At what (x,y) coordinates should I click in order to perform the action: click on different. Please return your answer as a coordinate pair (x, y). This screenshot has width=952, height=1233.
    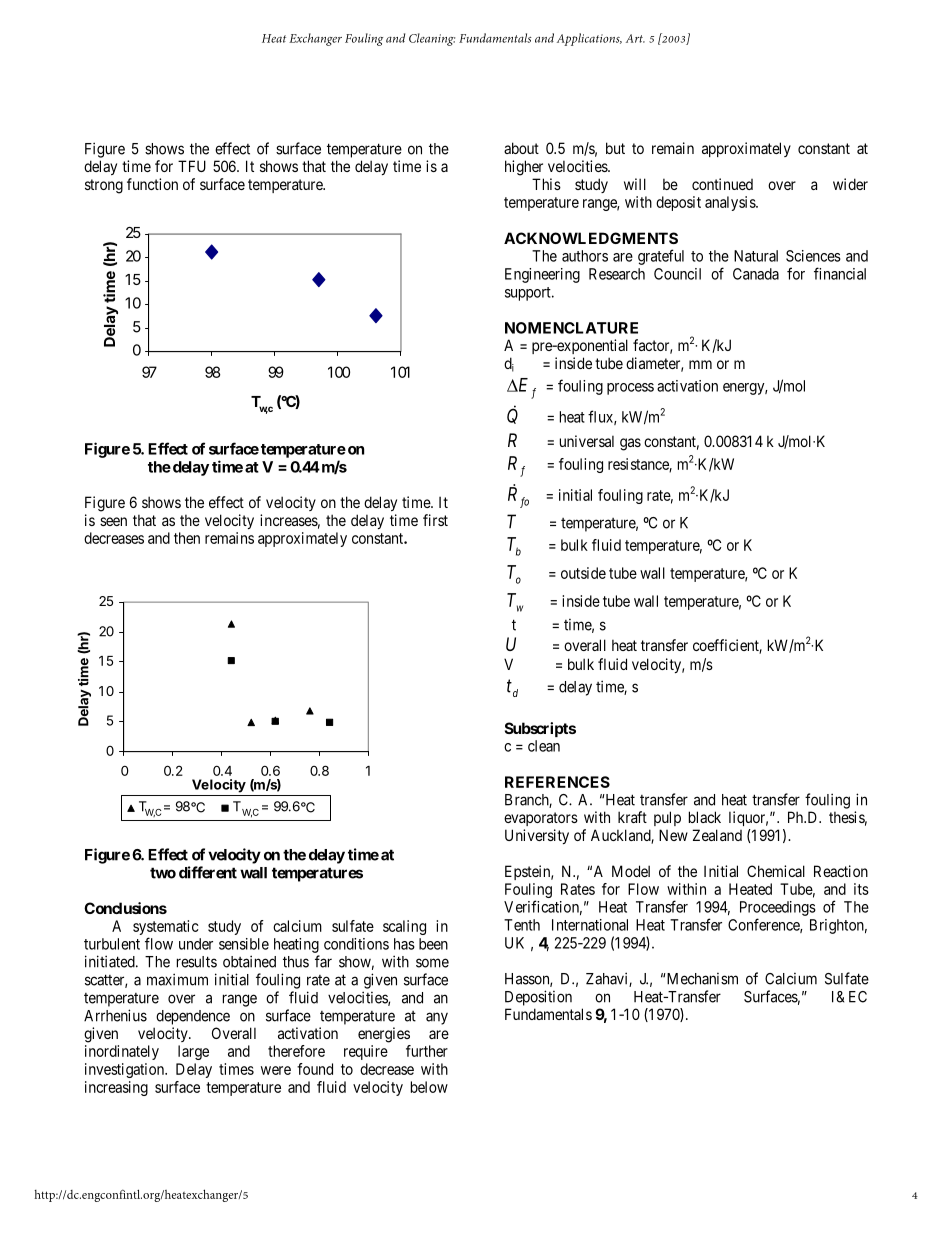
    Looking at the image, I should click on (208, 872).
